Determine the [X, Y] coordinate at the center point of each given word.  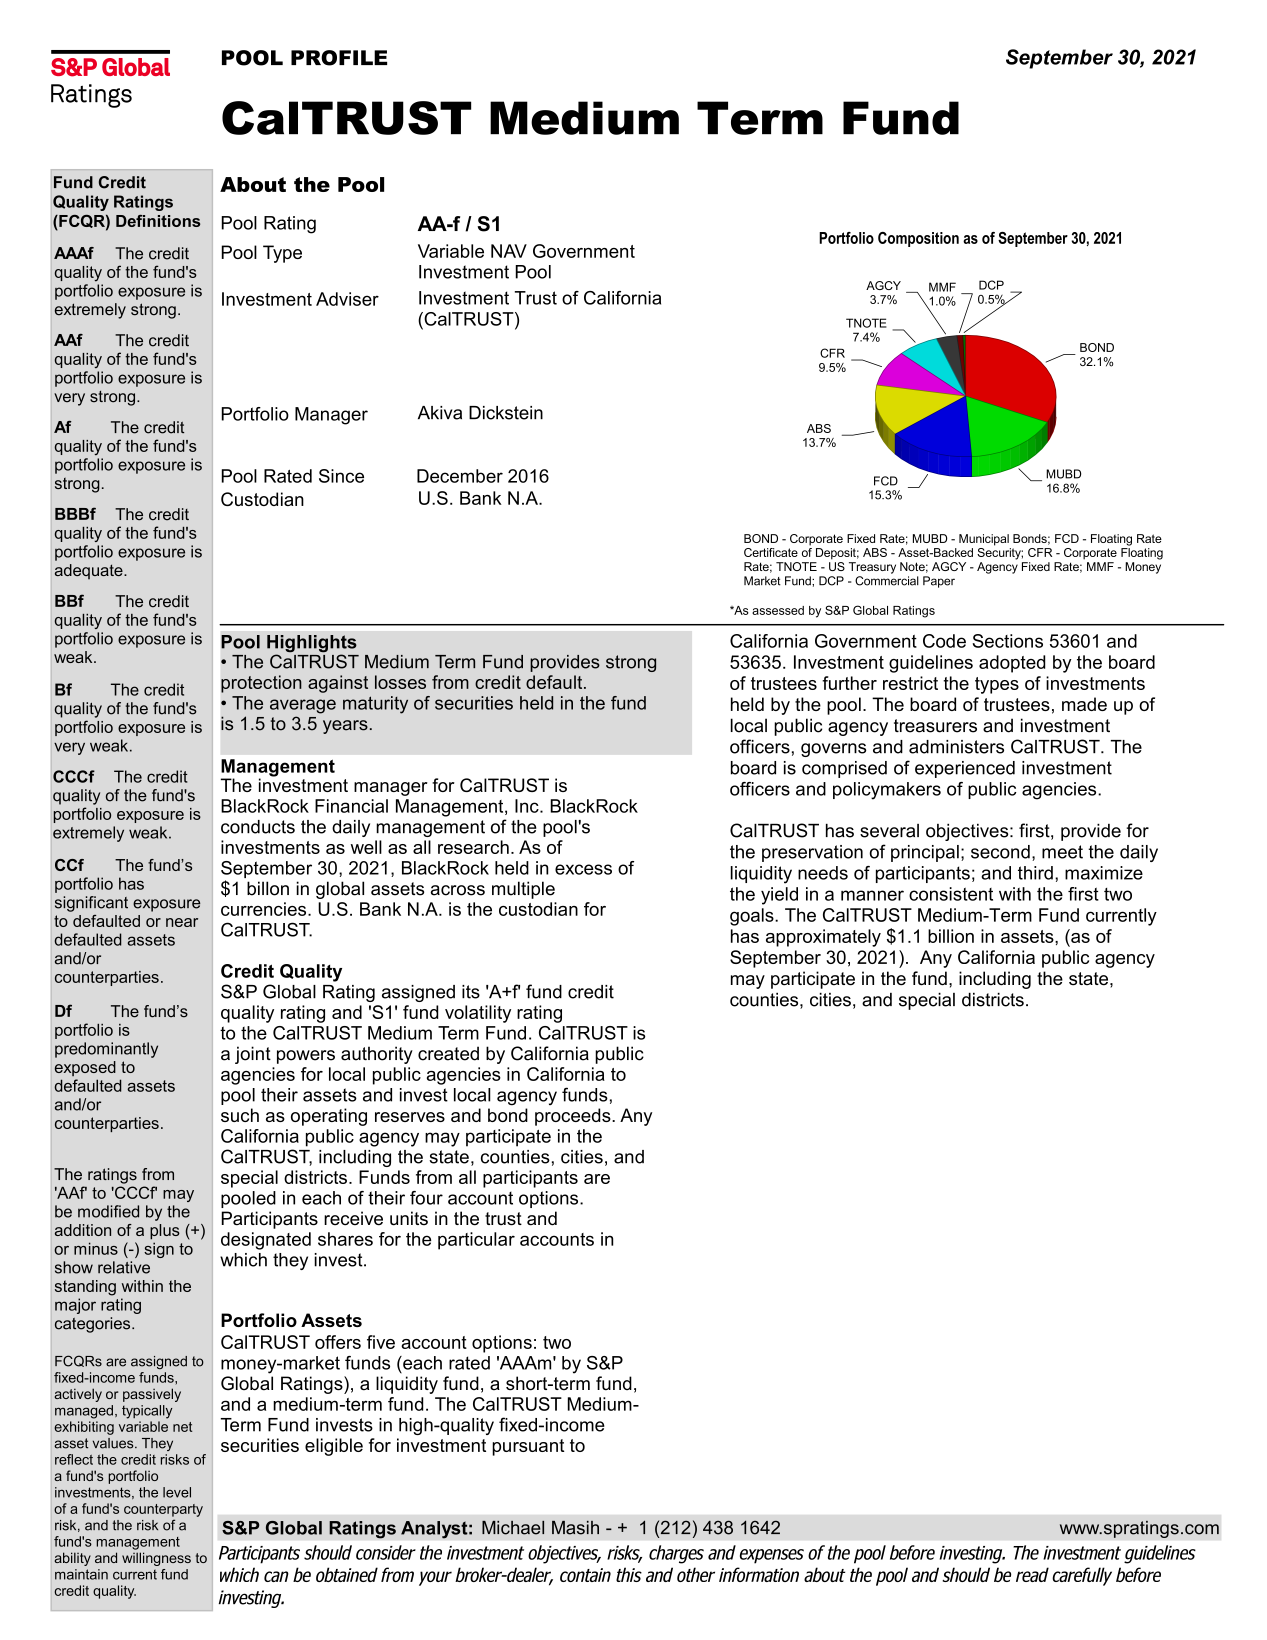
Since [341, 476]
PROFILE [339, 58]
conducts [258, 827]
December [460, 476]
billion [951, 936]
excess [583, 869]
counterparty [163, 1510]
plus [165, 1232]
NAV [509, 251]
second [1000, 852]
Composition [918, 239]
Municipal [984, 540]
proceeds [574, 1117]
